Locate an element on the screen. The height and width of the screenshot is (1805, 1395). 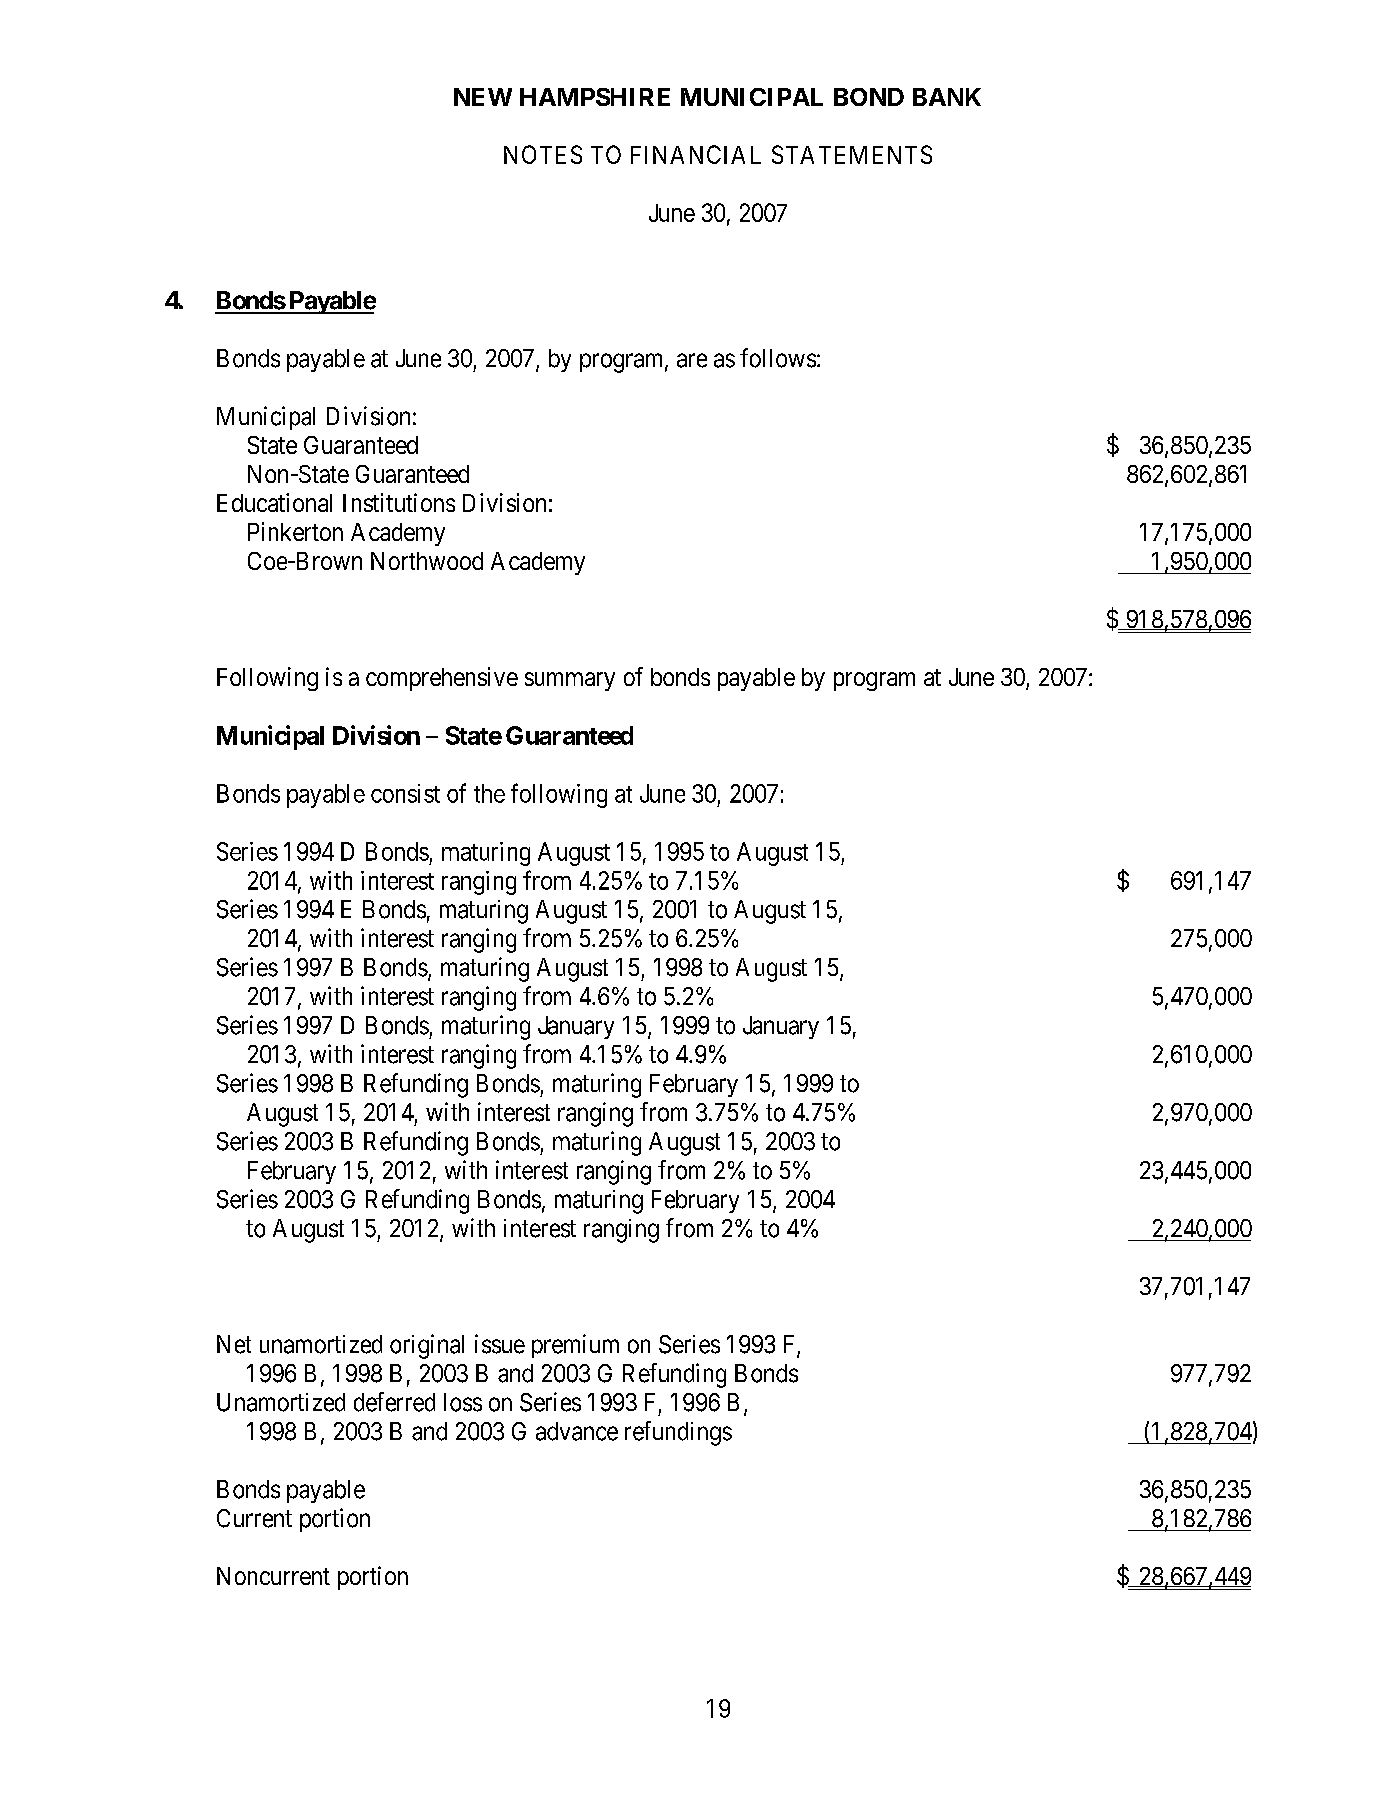
HAMPSHIRE is located at coordinates (595, 97).
